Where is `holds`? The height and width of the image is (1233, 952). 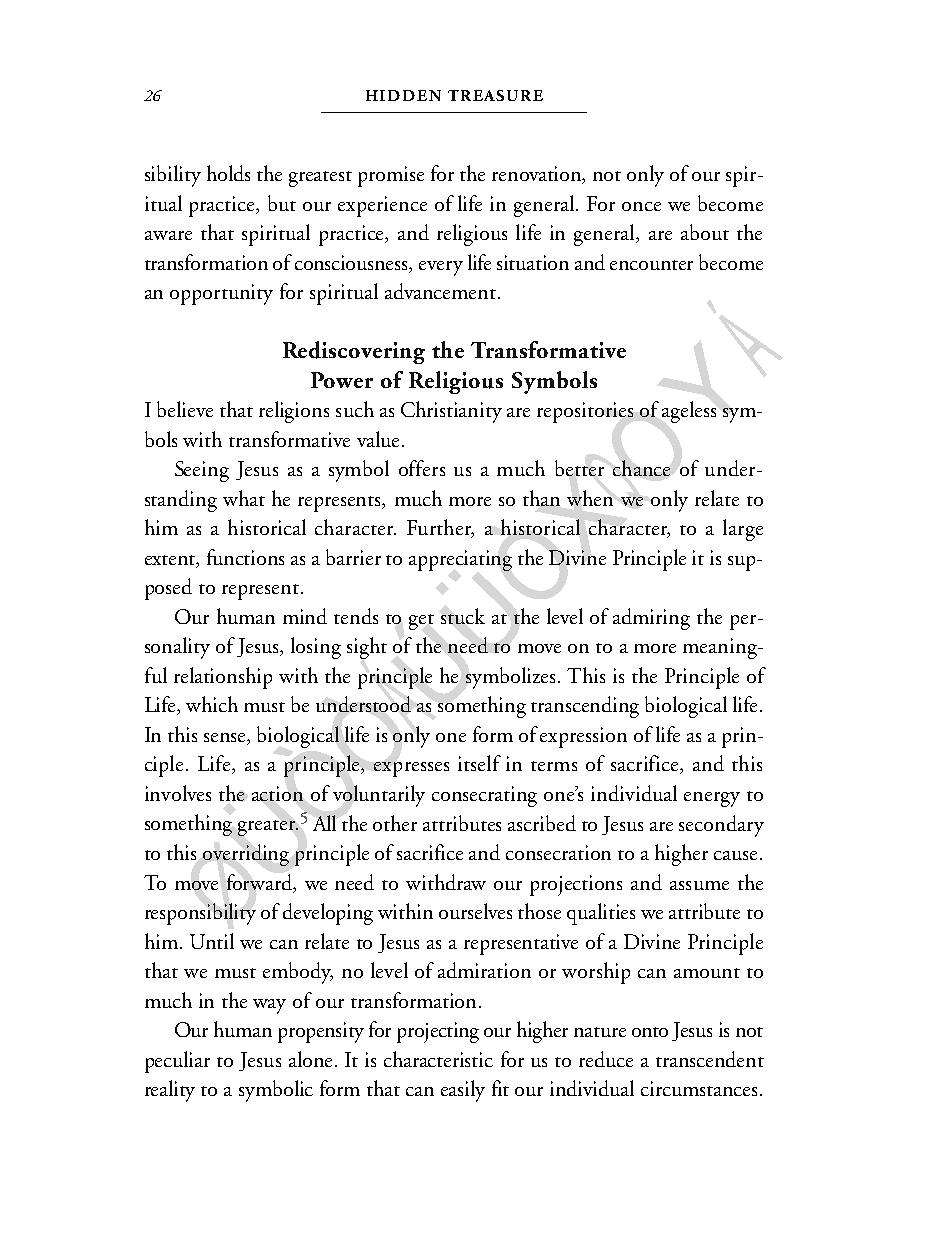
holds is located at coordinates (228, 173).
